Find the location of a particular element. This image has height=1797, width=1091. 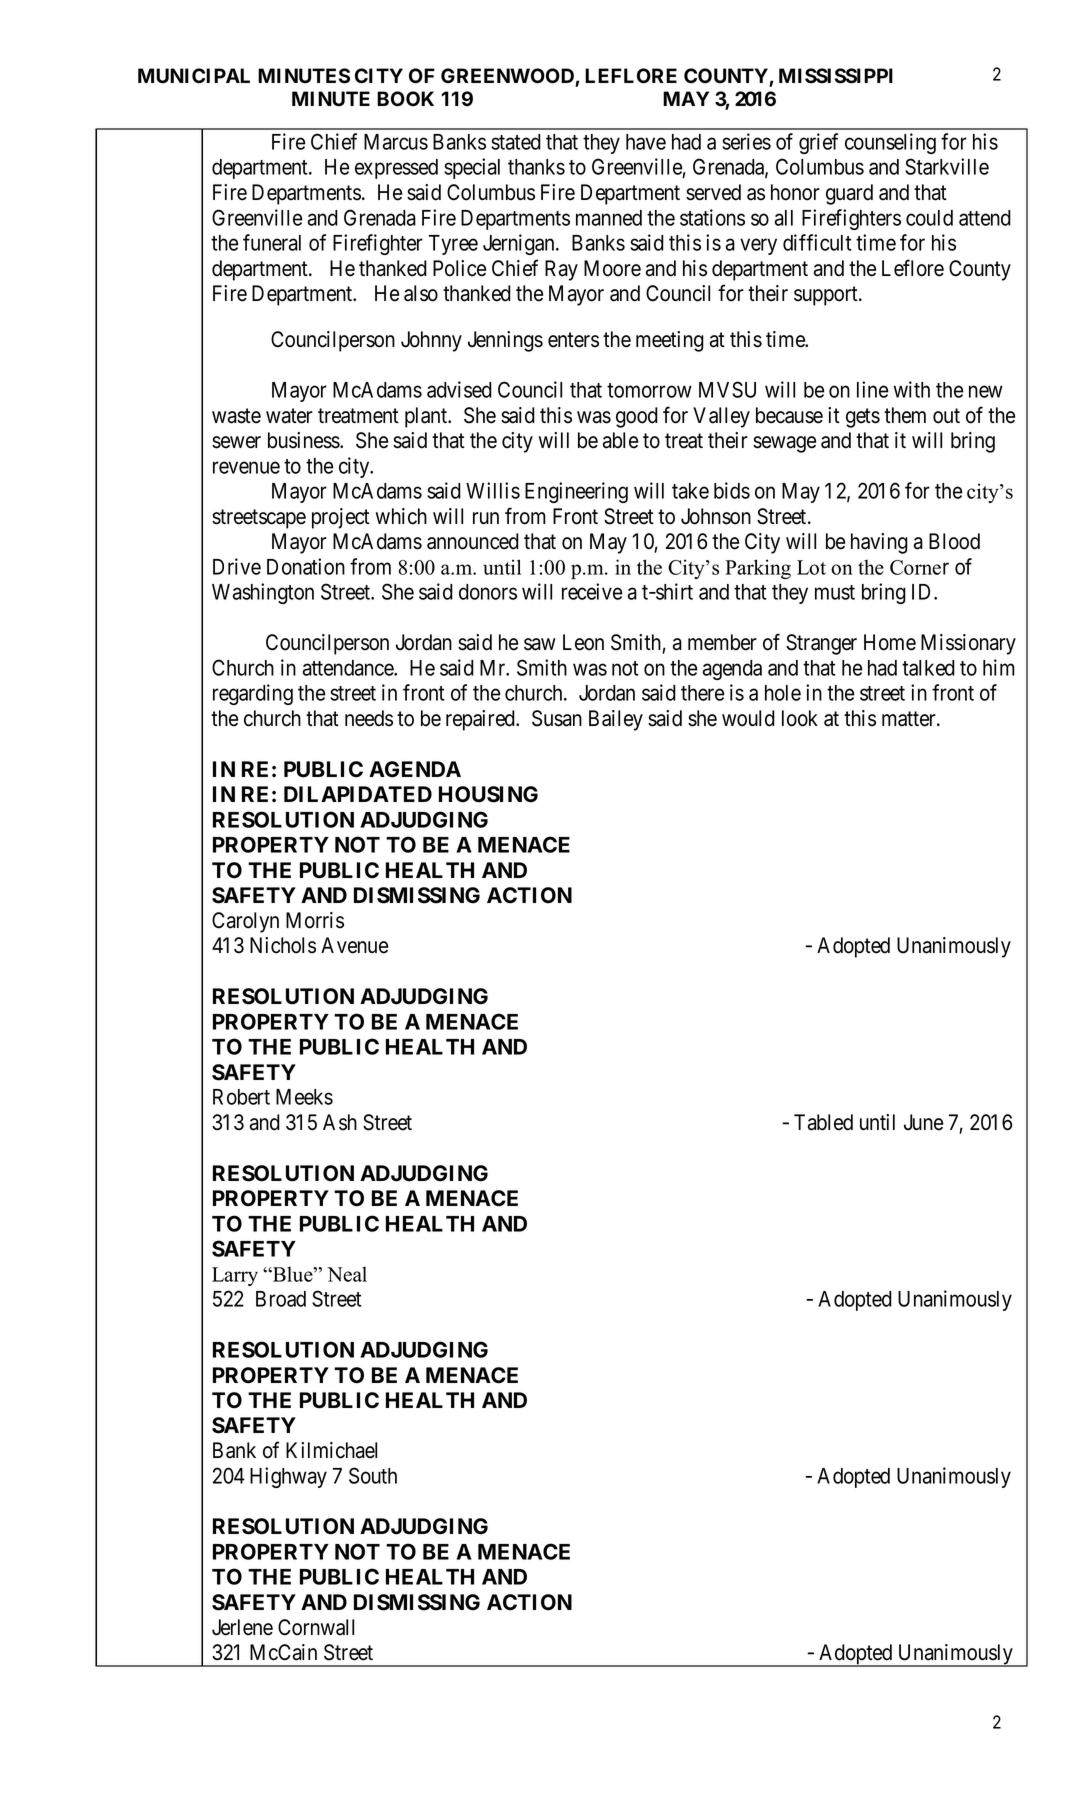

counseling is located at coordinates (890, 143).
